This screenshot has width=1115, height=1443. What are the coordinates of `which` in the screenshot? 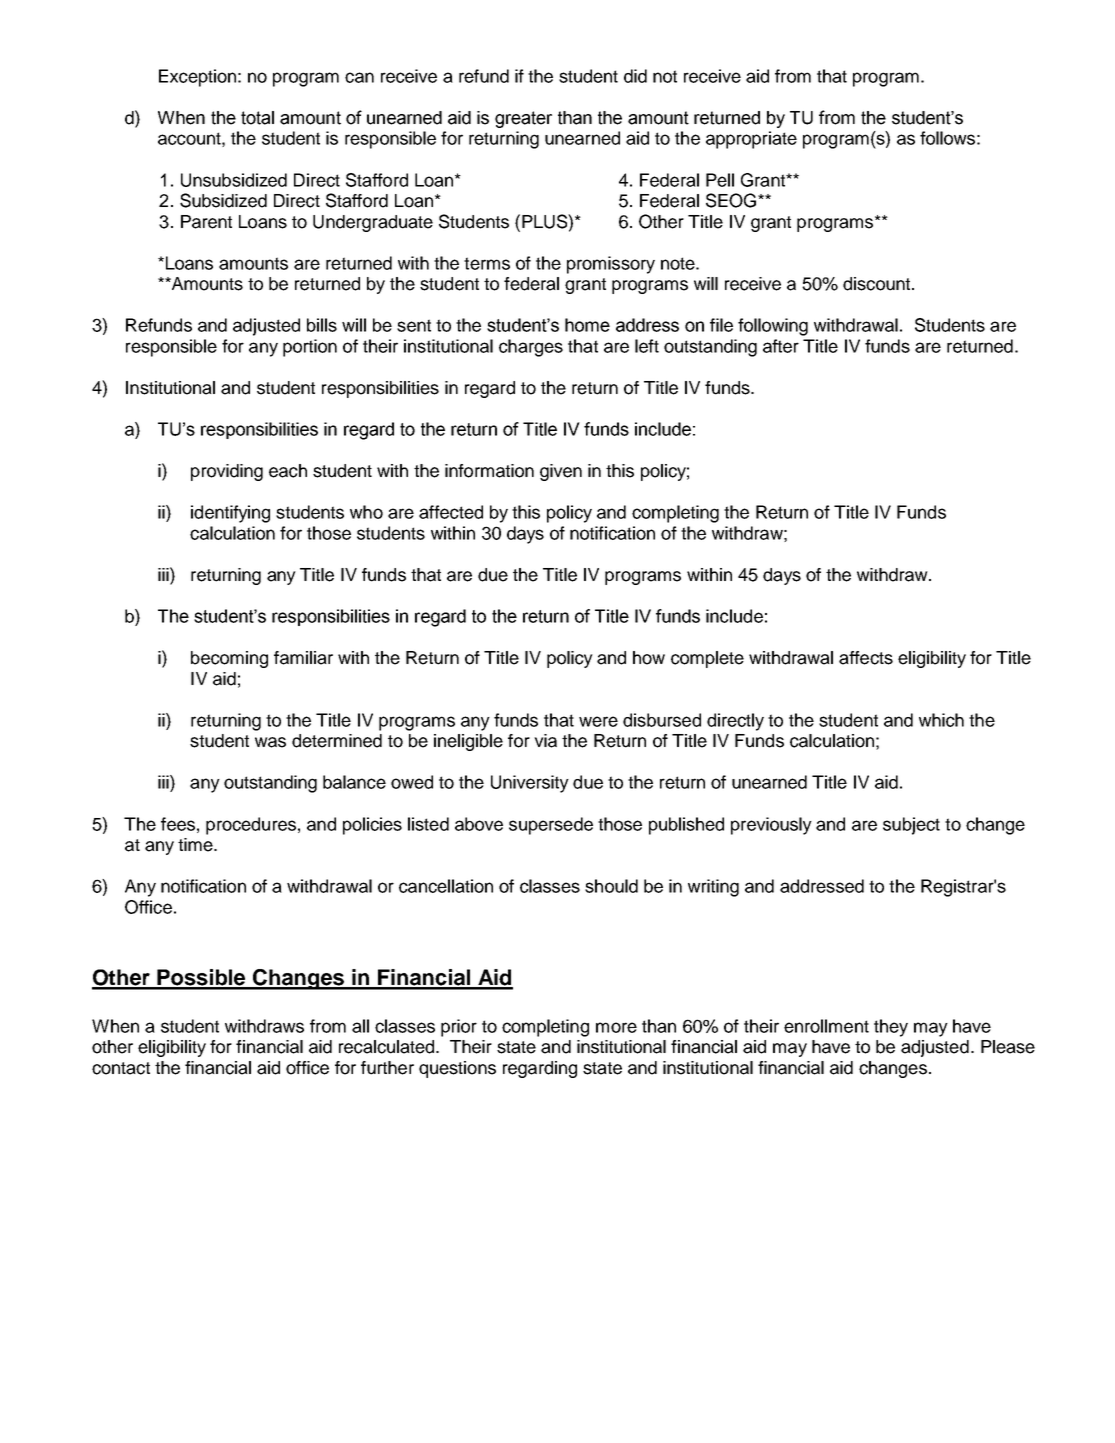 It's located at (941, 720).
